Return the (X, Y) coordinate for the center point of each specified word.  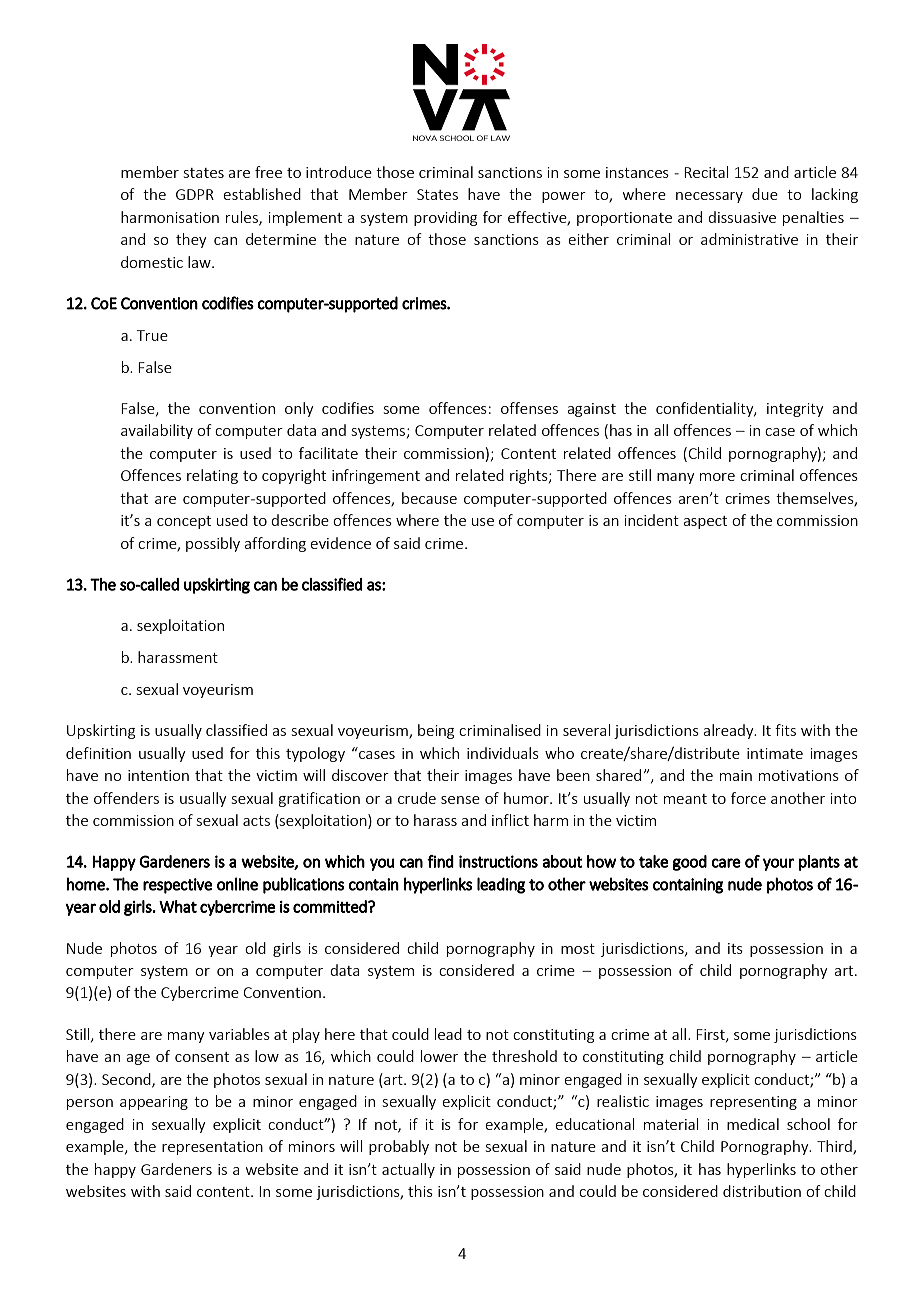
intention (158, 775)
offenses (529, 408)
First (711, 1035)
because (429, 498)
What (178, 906)
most (578, 949)
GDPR (195, 194)
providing (445, 218)
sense (460, 800)
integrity (795, 410)
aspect (705, 522)
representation (212, 1148)
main (736, 775)
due (765, 194)
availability (157, 431)
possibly (213, 544)
